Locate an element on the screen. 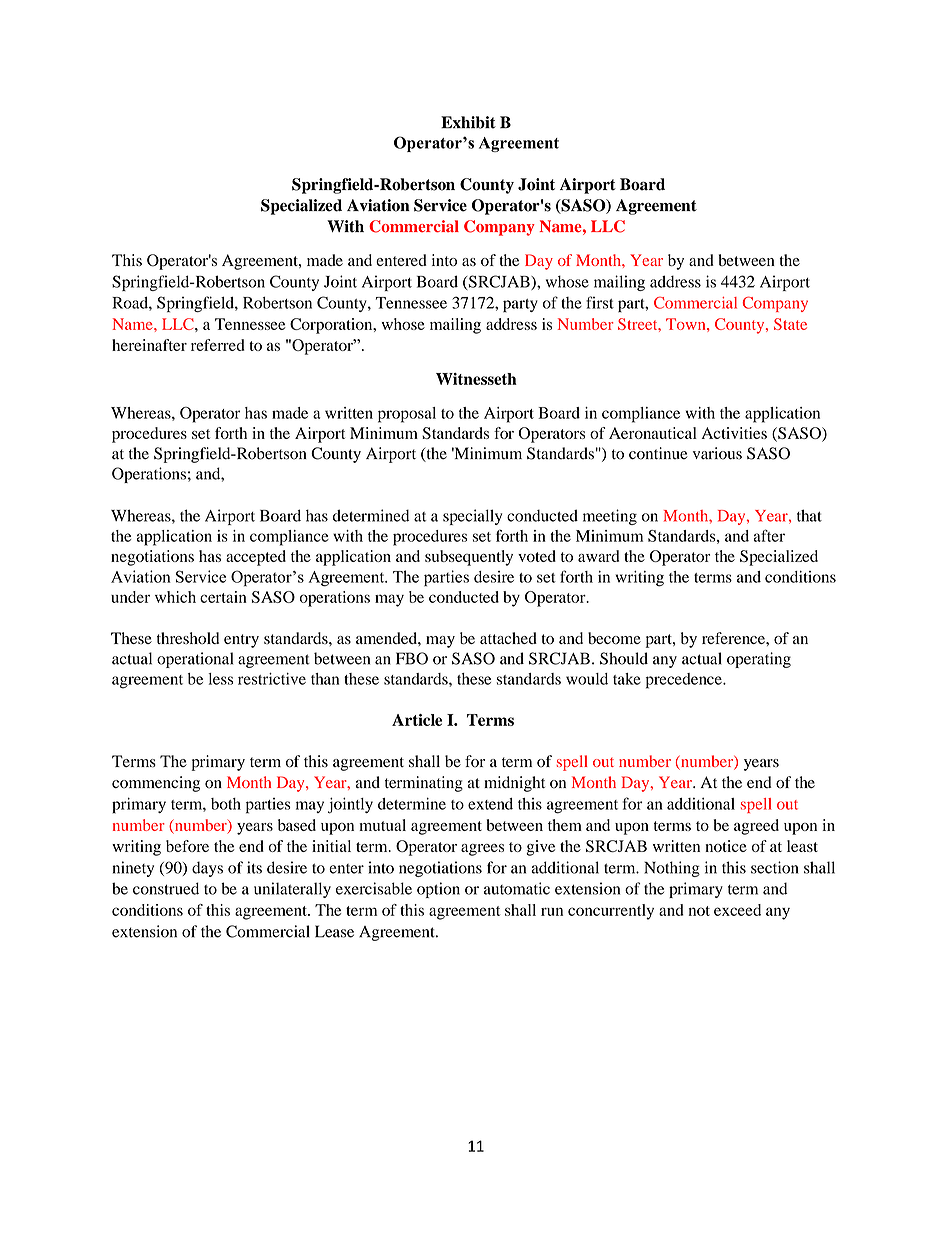 The width and height of the screenshot is (952, 1233). construed is located at coordinates (166, 888).
